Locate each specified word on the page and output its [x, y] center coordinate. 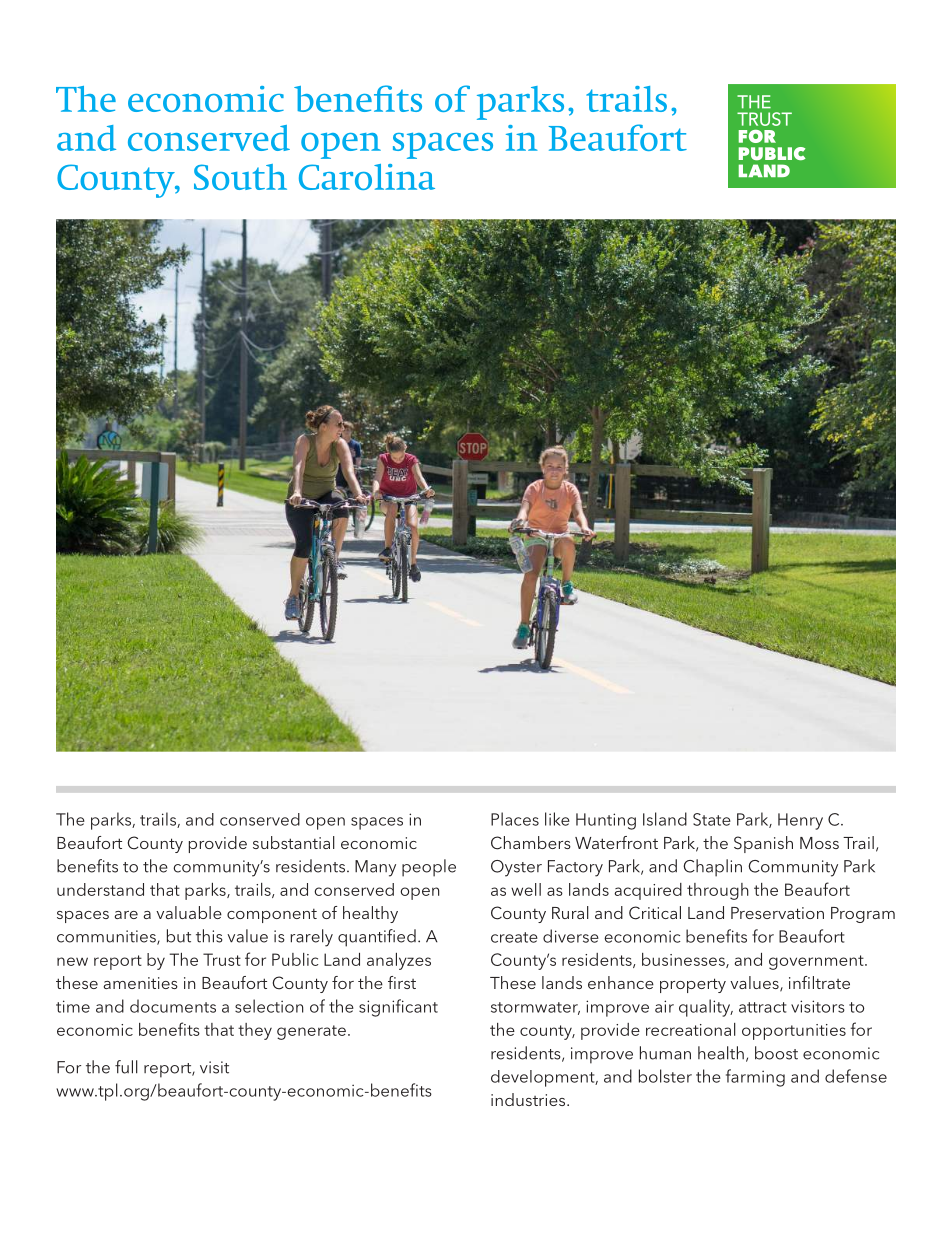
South [240, 177]
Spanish [763, 844]
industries [529, 1099]
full [126, 1067]
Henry [800, 821]
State [712, 819]
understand [100, 889]
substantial [294, 842]
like [557, 819]
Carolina [367, 177]
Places [515, 819]
